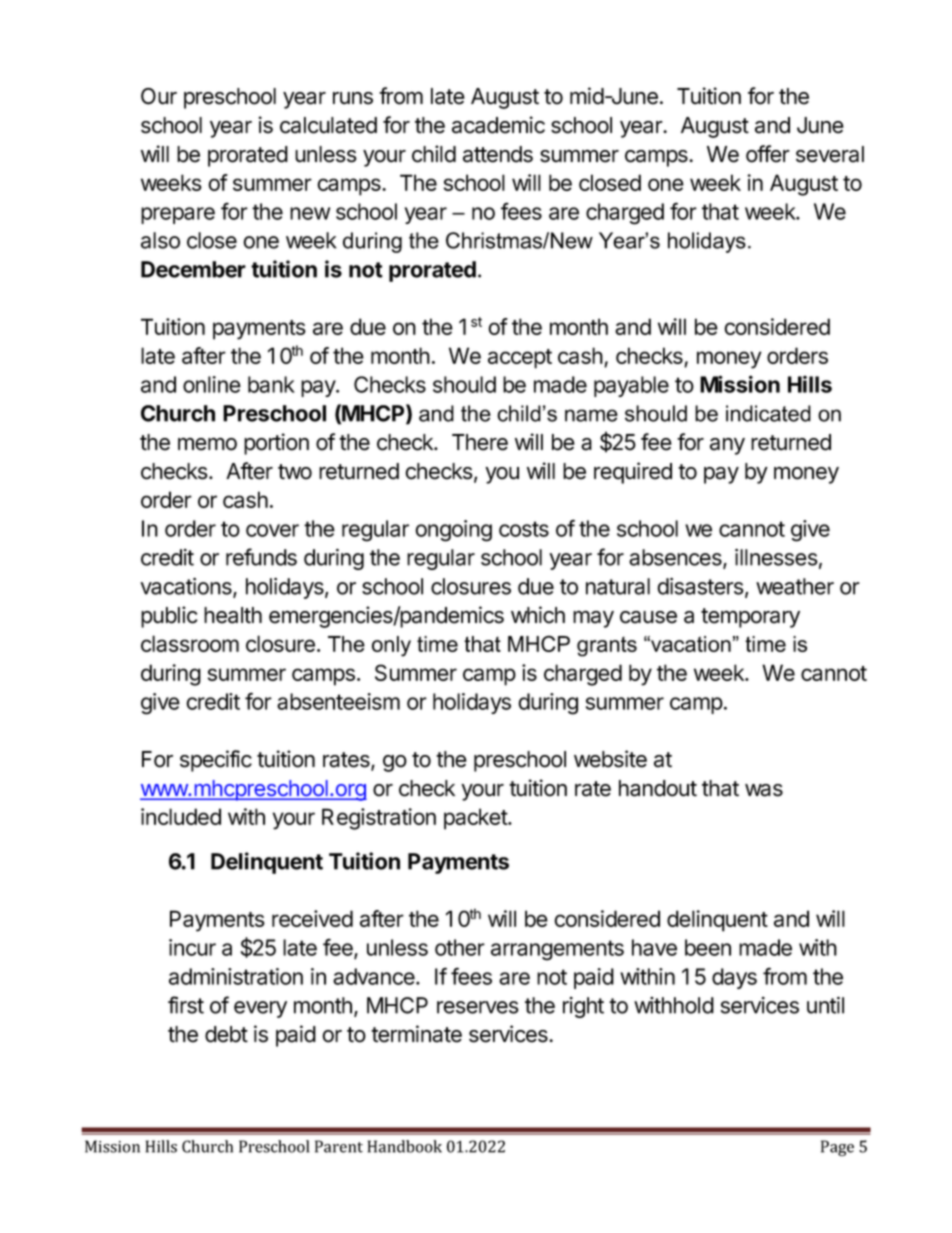 The height and width of the page is (1233, 952). Describe the element at coordinates (207, 444) in the page. I see `memo` at that location.
